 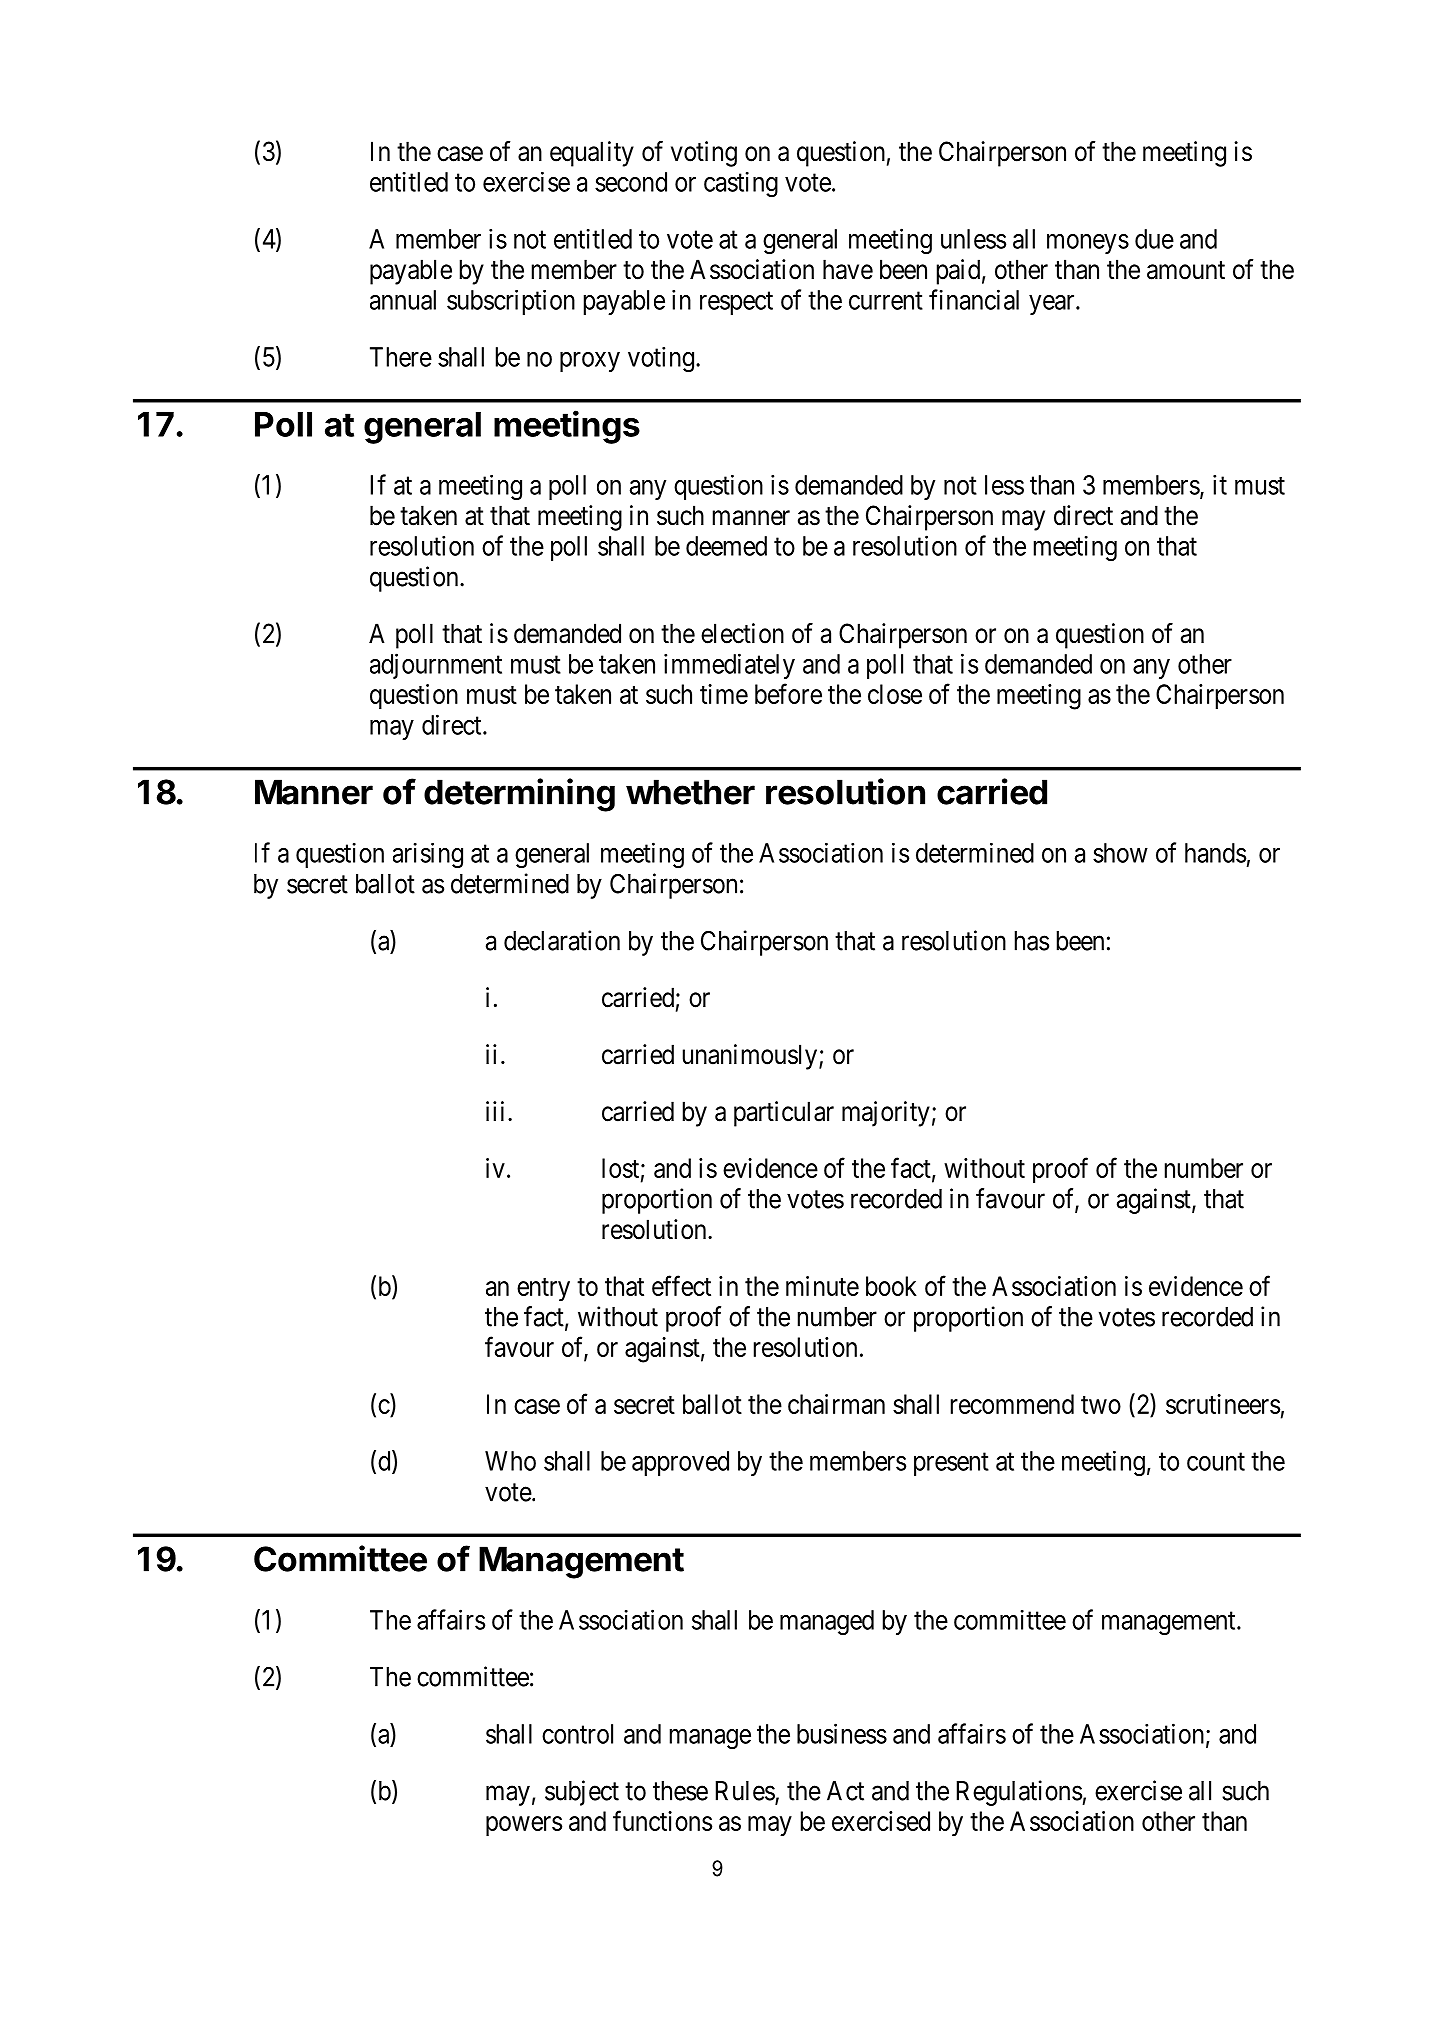 I want to click on close, so click(x=895, y=694).
